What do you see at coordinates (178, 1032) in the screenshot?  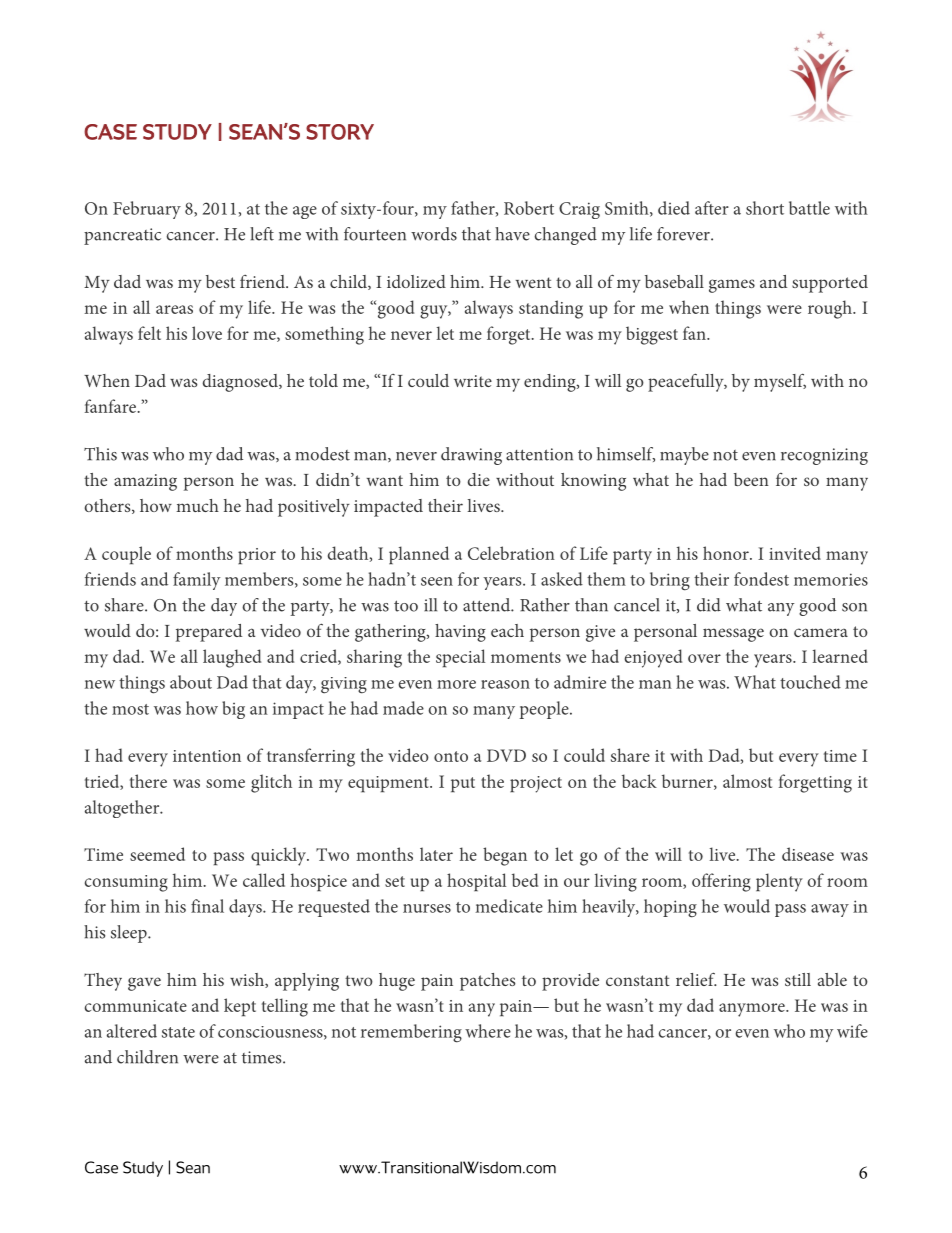 I see `state` at bounding box center [178, 1032].
